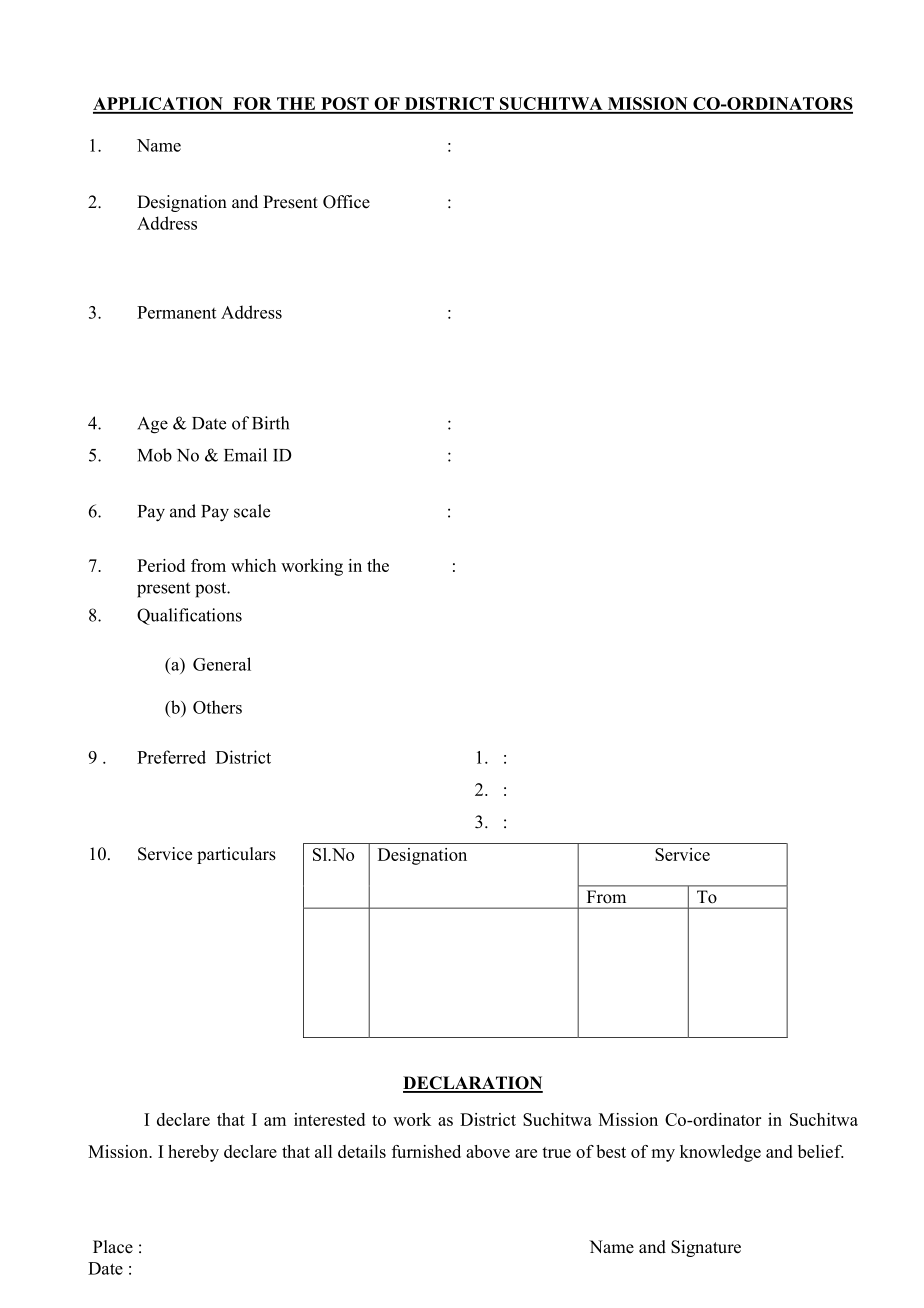 The width and height of the screenshot is (924, 1308). What do you see at coordinates (222, 664) in the screenshot?
I see `General` at bounding box center [222, 664].
